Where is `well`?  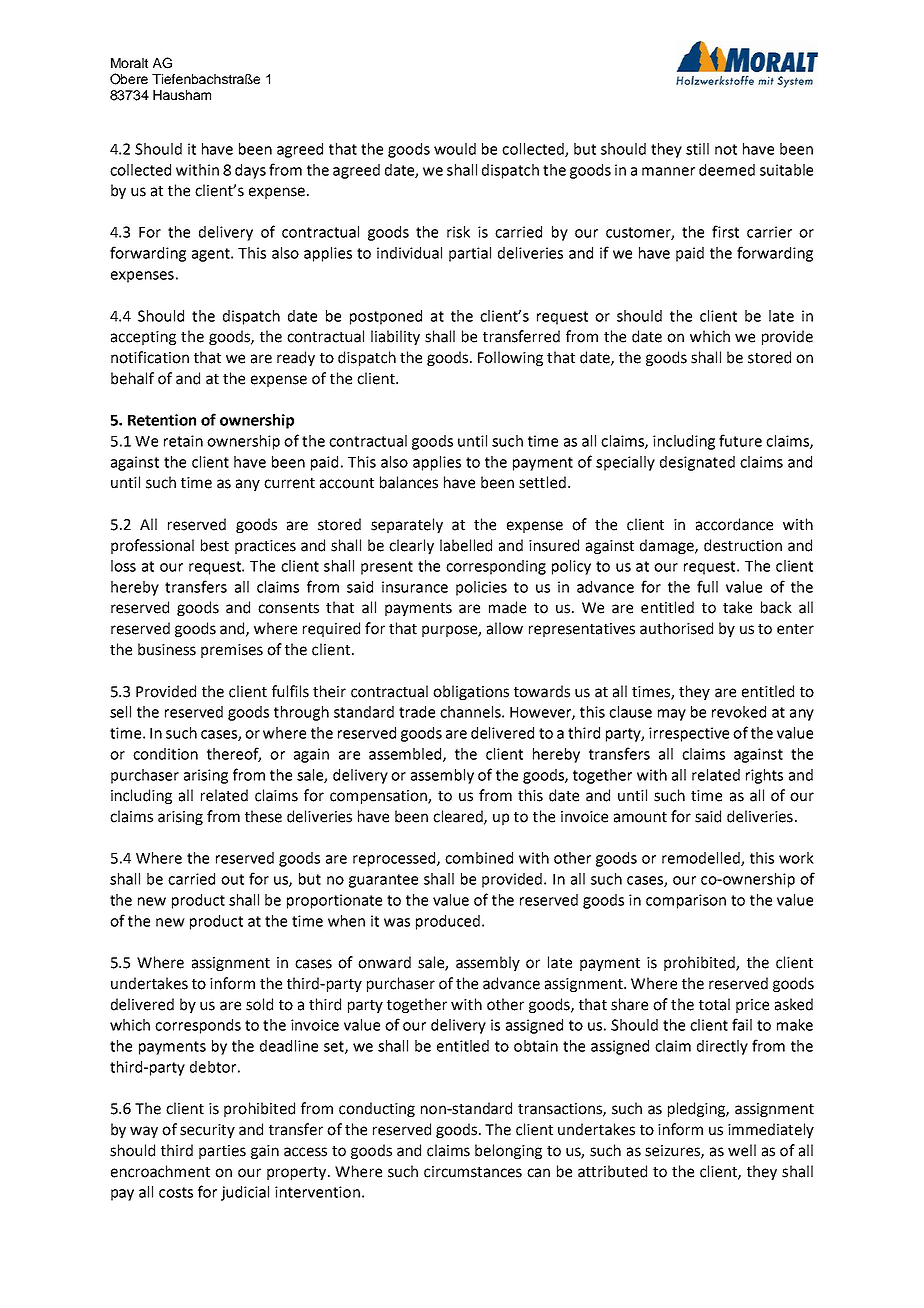
well is located at coordinates (742, 1150).
